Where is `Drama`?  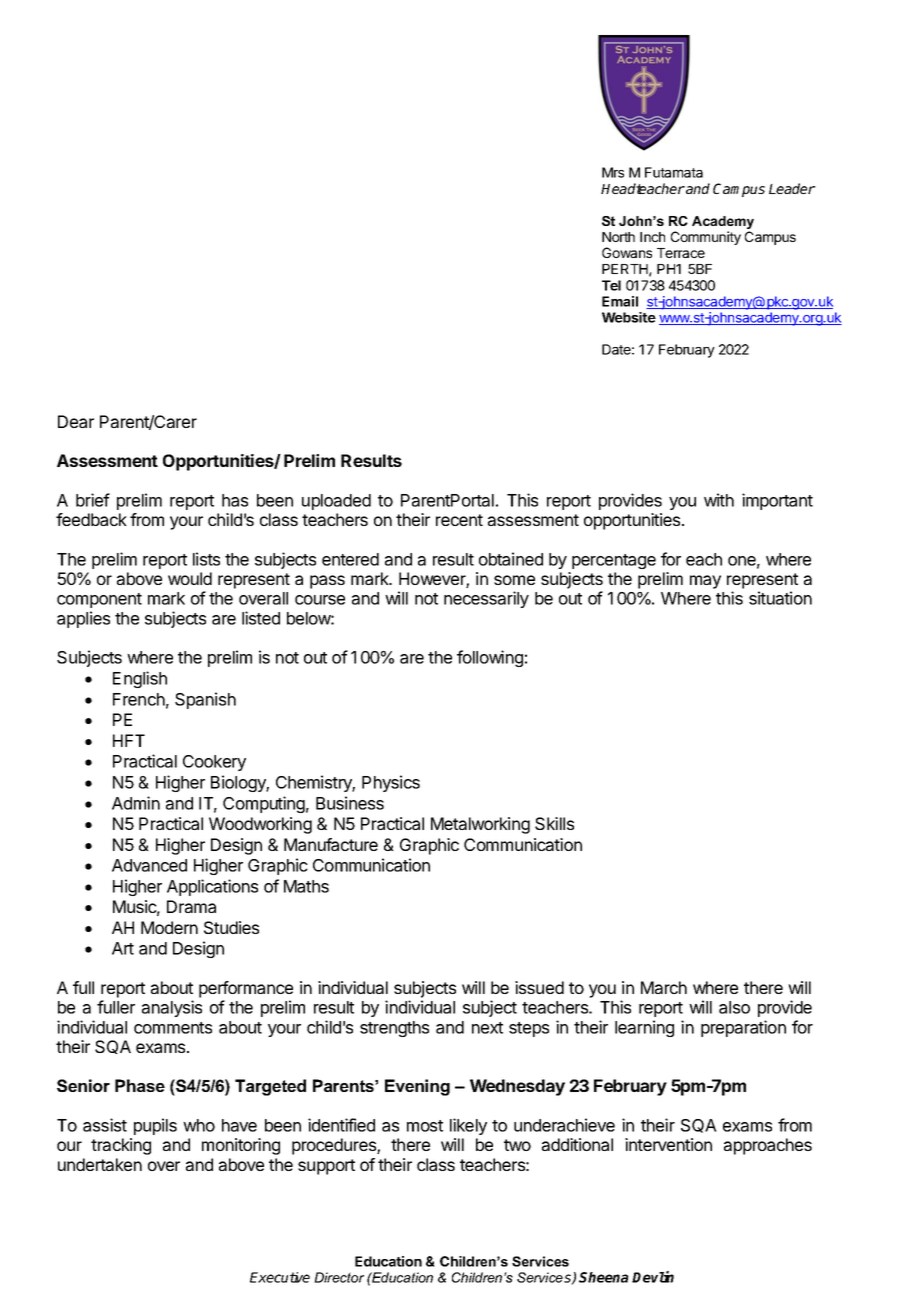
Drama is located at coordinates (191, 906).
